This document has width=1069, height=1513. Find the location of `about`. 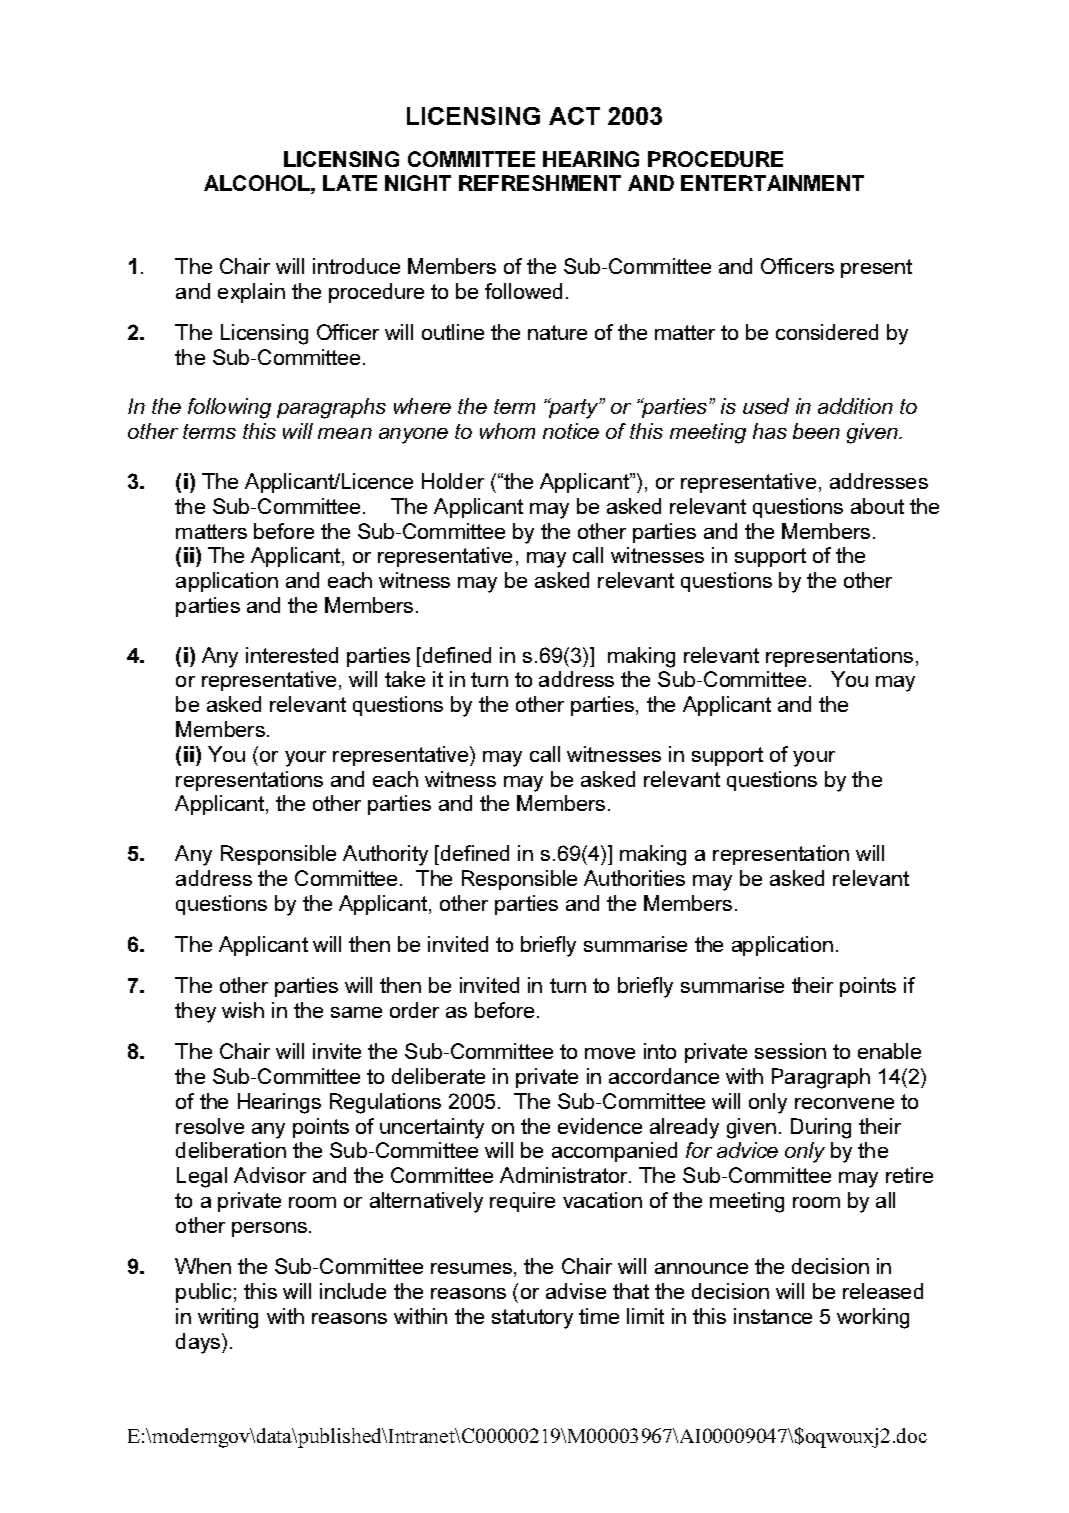

about is located at coordinates (877, 506).
